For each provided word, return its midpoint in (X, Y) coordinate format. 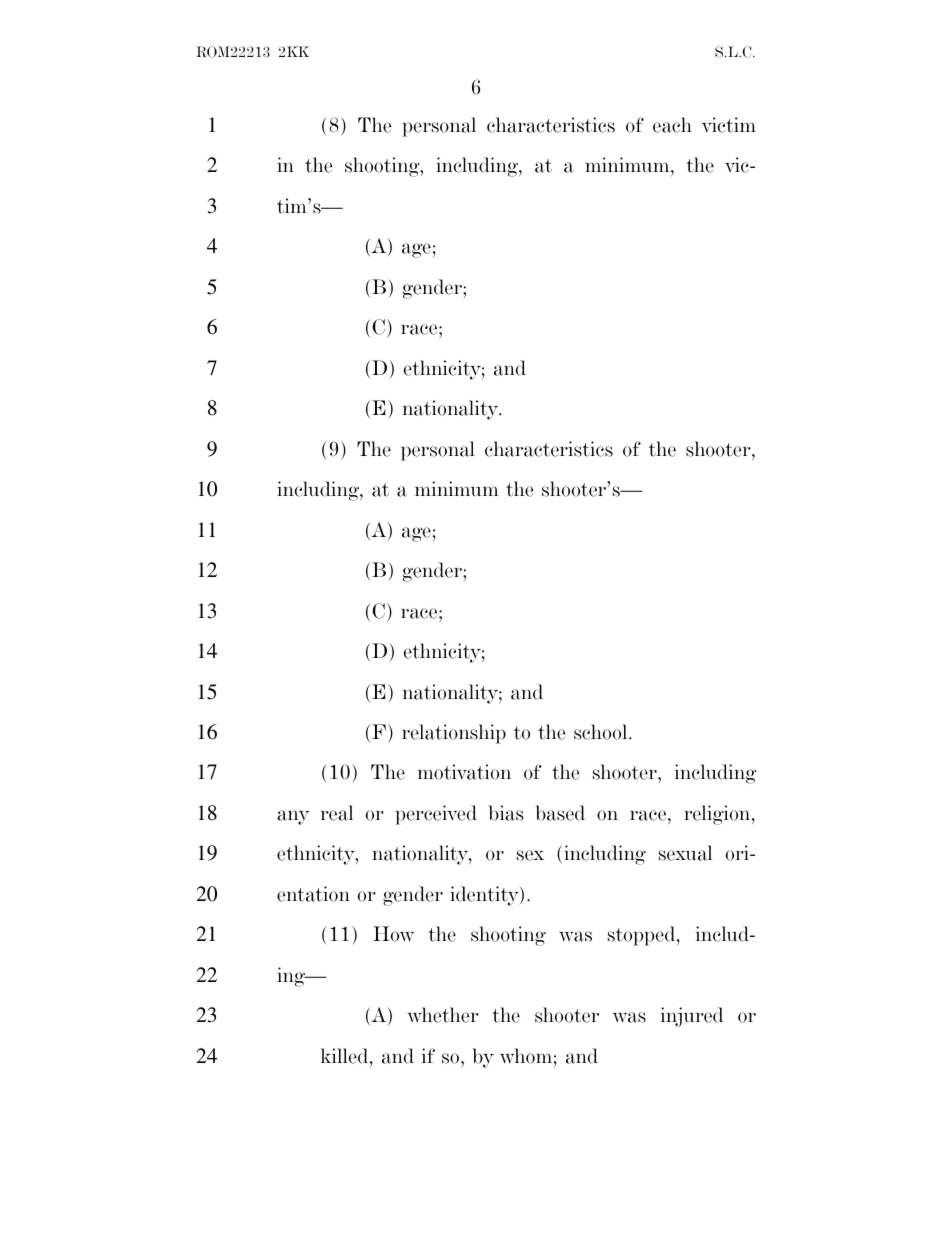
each (672, 125)
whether (443, 1015)
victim (729, 125)
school (602, 732)
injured (692, 1017)
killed (346, 1056)
